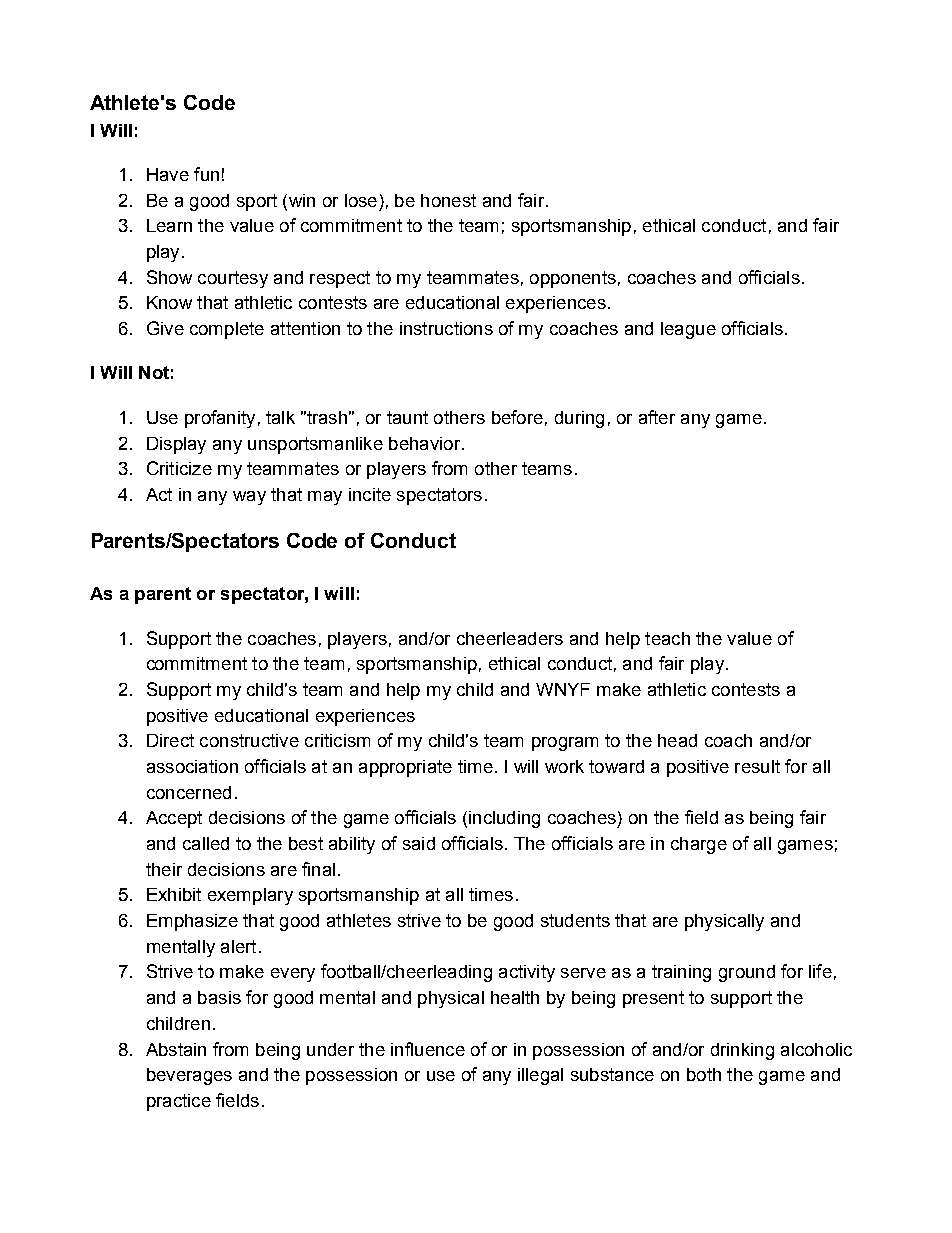 Image resolution: width=952 pixels, height=1233 pixels. I want to click on including, so click(504, 819).
